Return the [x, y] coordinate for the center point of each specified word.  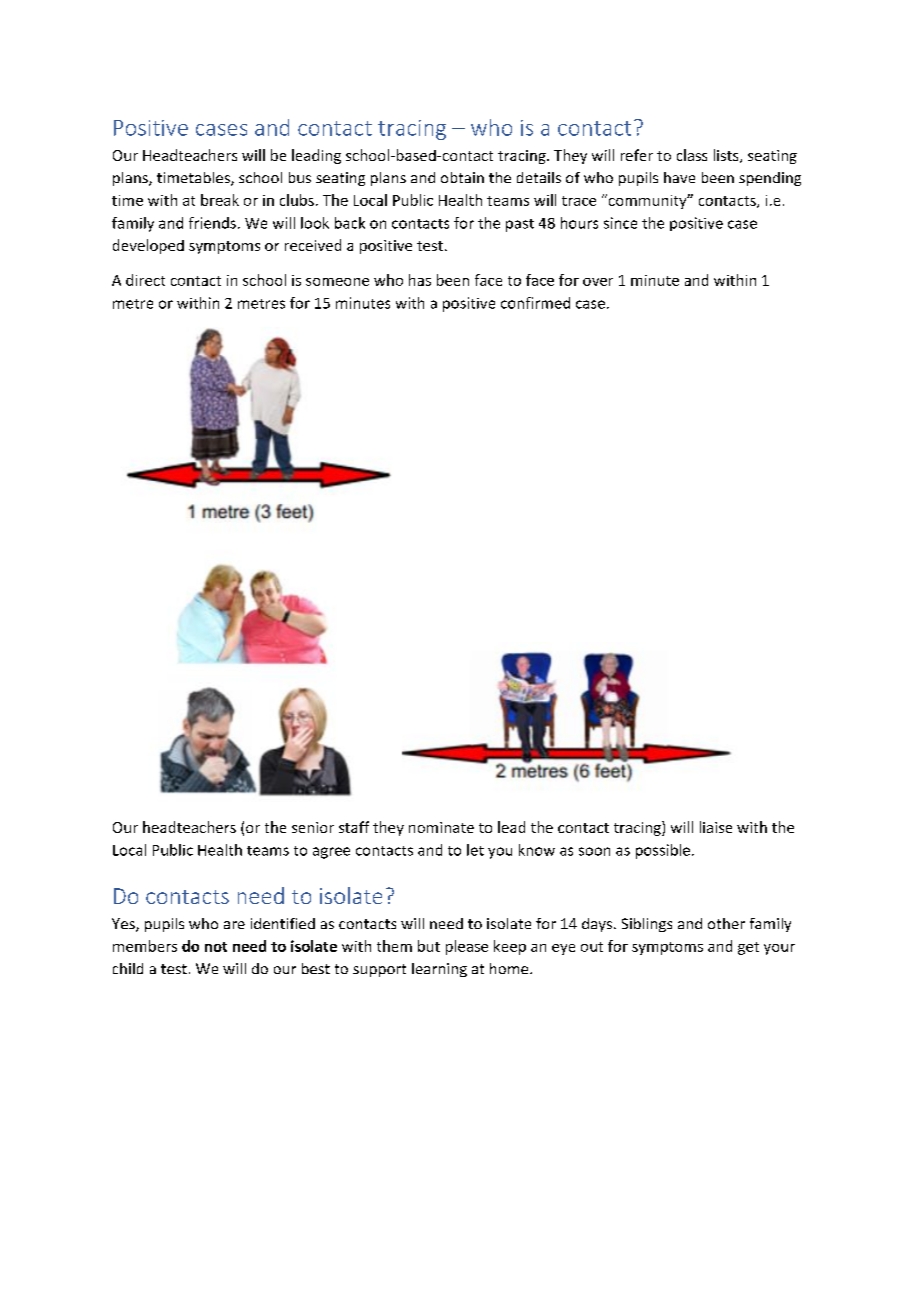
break [220, 200]
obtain [462, 177]
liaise [716, 827]
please [467, 947]
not [216, 947]
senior [313, 827]
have [679, 177]
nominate [441, 827]
